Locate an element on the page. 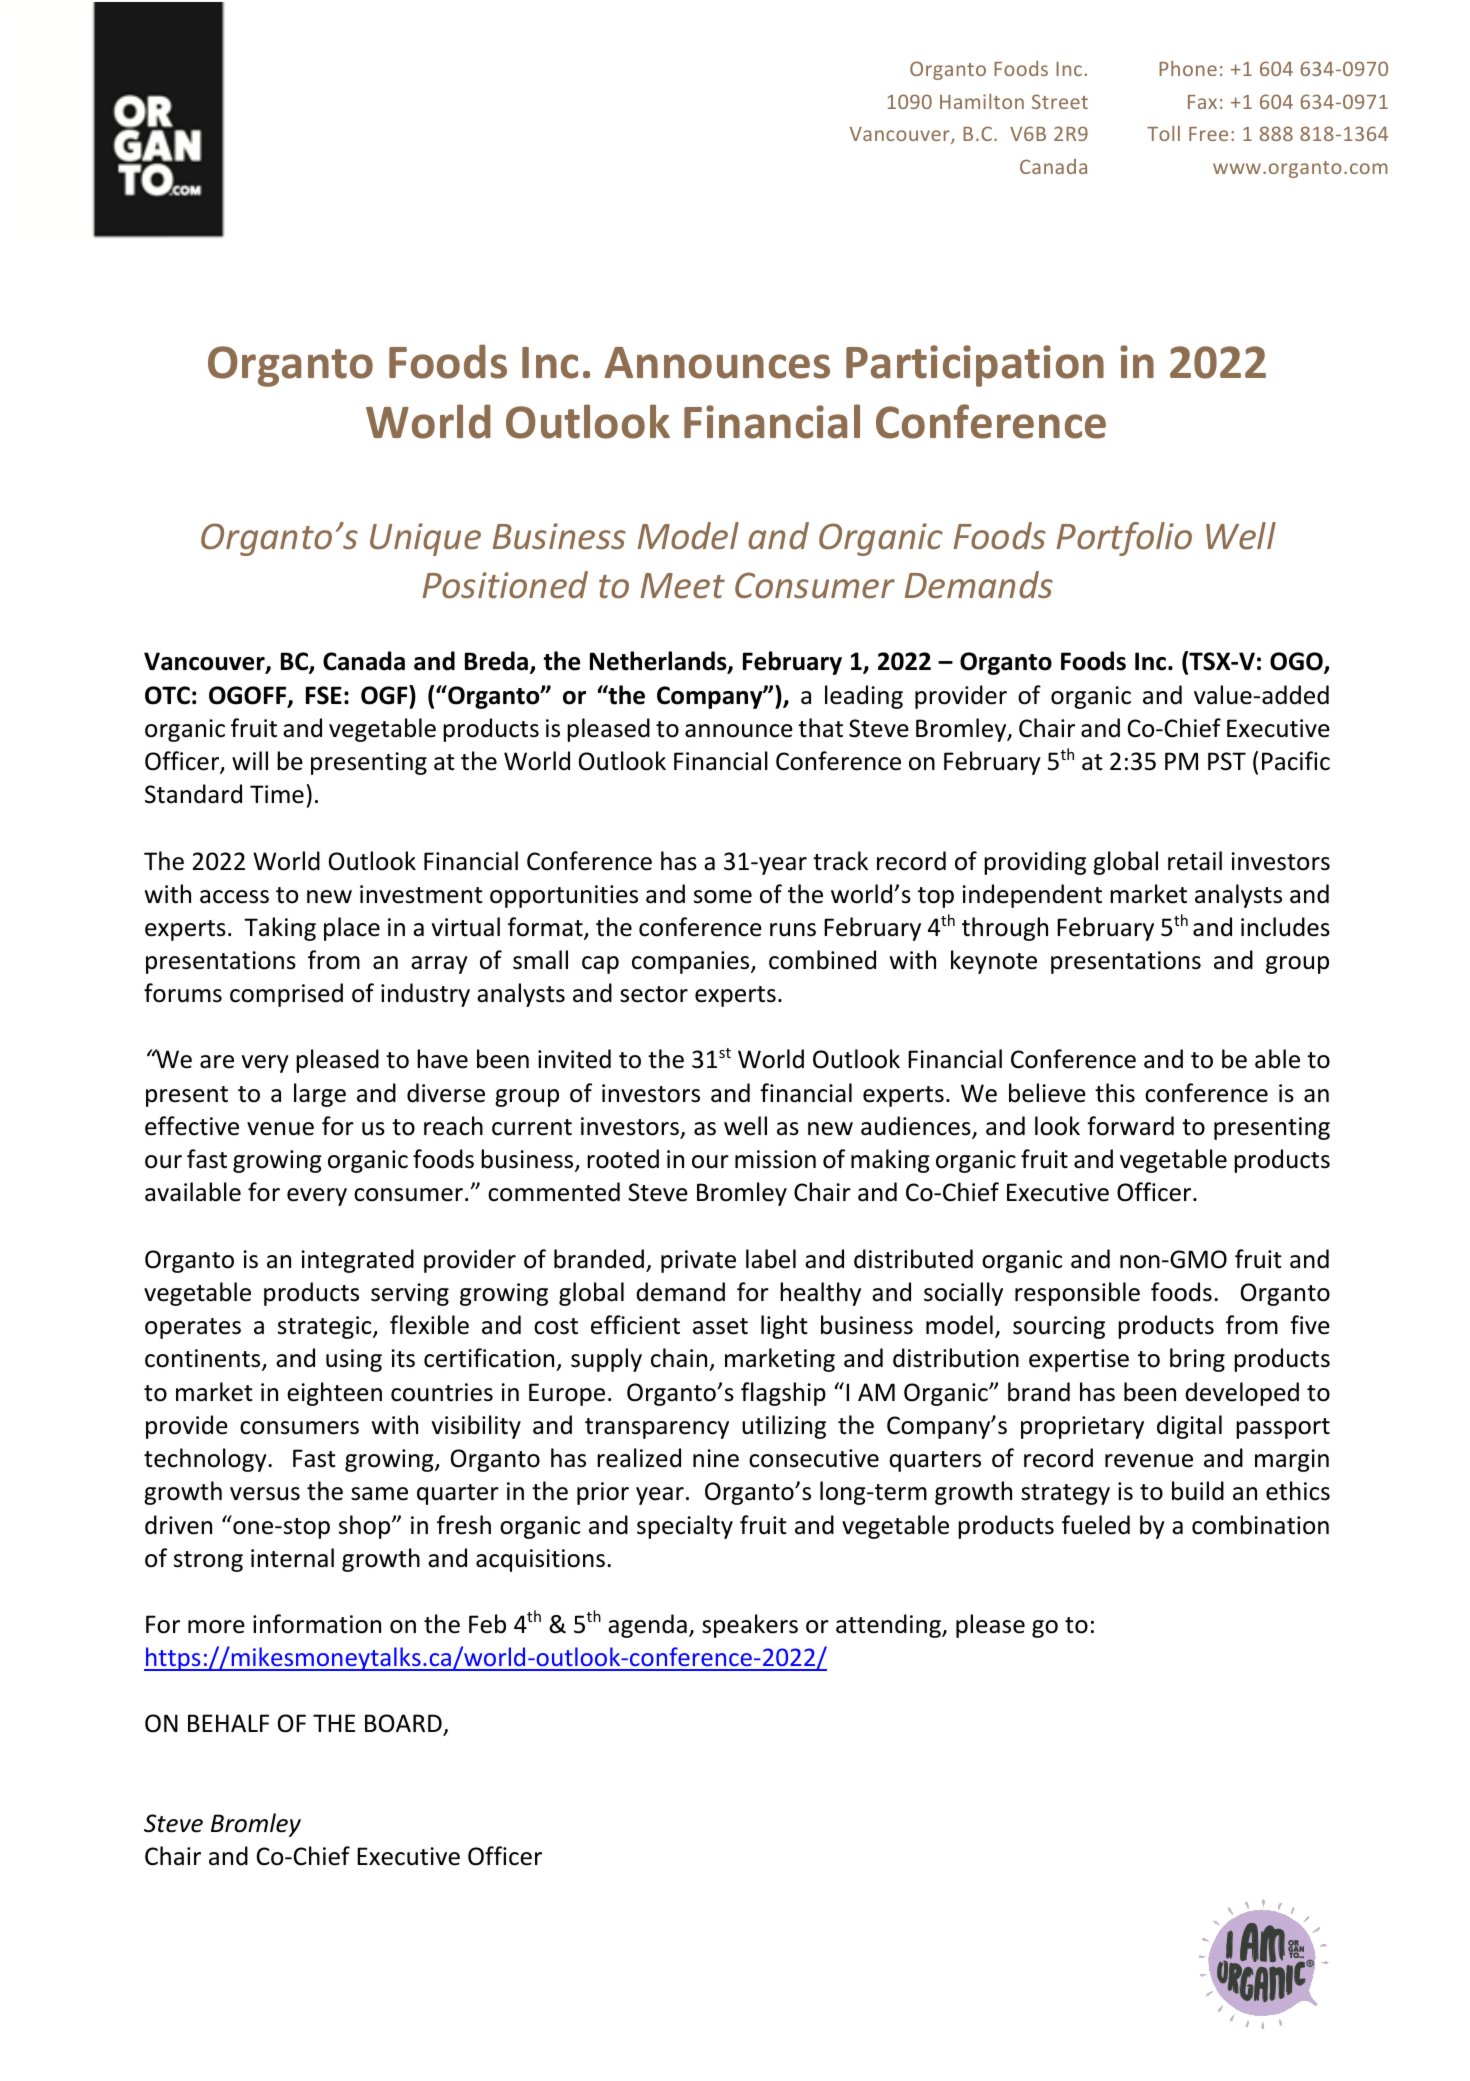 This page has width=1470, height=2081. Hamilton is located at coordinates (982, 101).
